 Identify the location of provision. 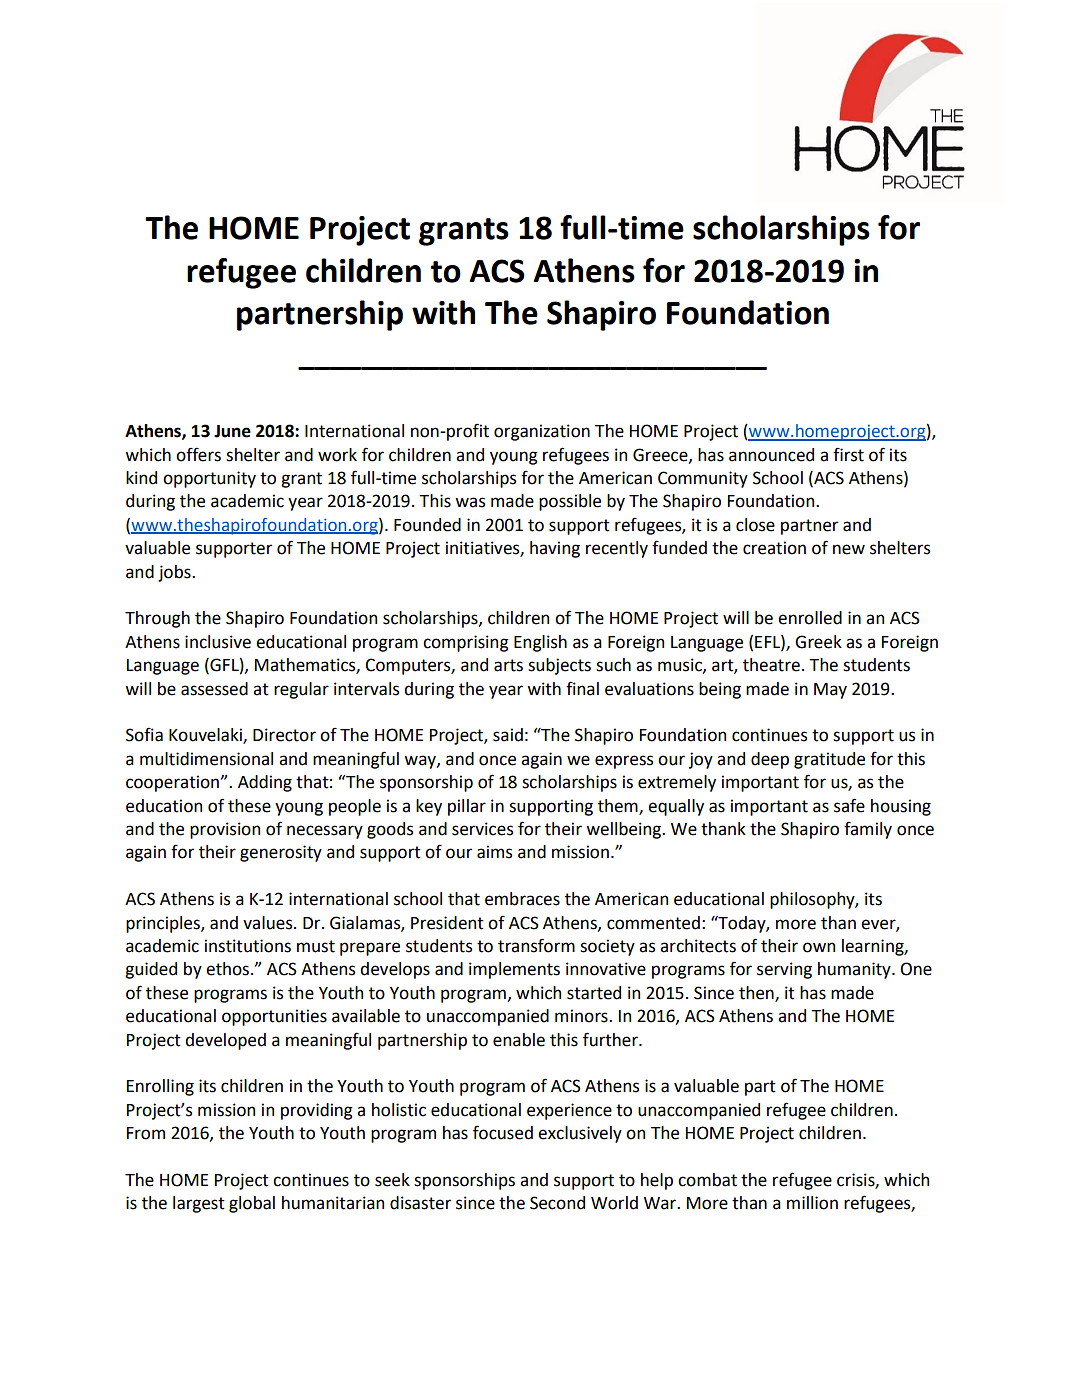
(225, 830).
